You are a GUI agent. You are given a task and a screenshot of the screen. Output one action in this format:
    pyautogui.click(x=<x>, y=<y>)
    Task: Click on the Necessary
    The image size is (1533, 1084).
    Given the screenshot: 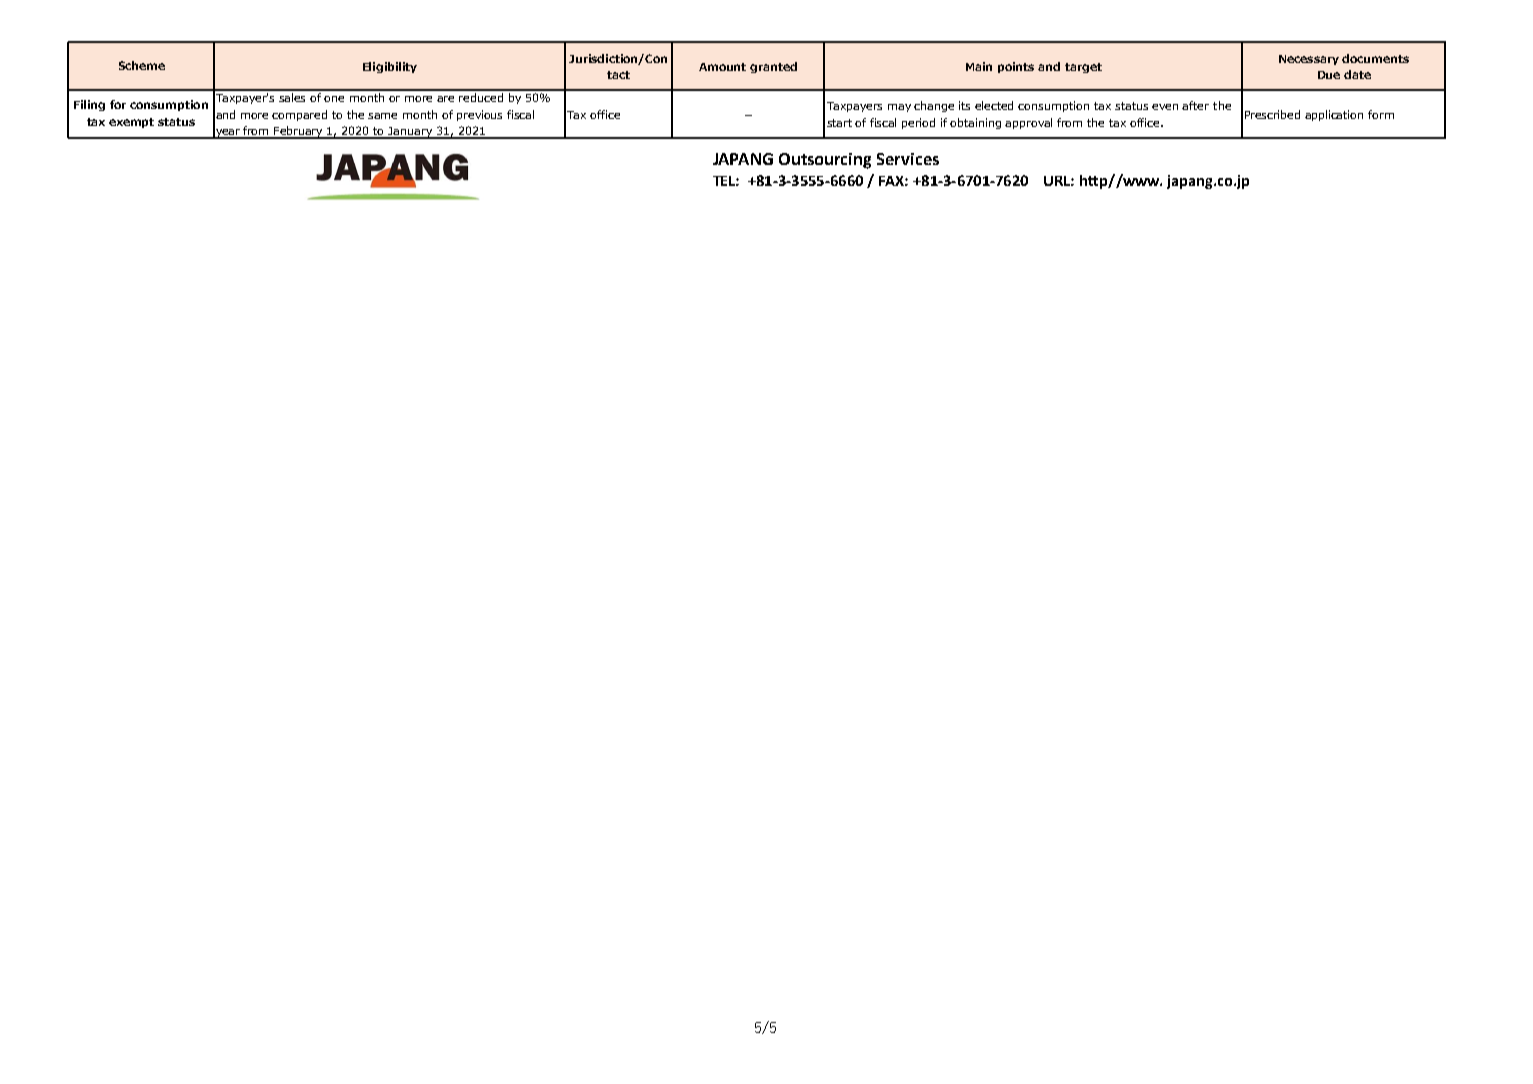 What is the action you would take?
    pyautogui.click(x=1309, y=60)
